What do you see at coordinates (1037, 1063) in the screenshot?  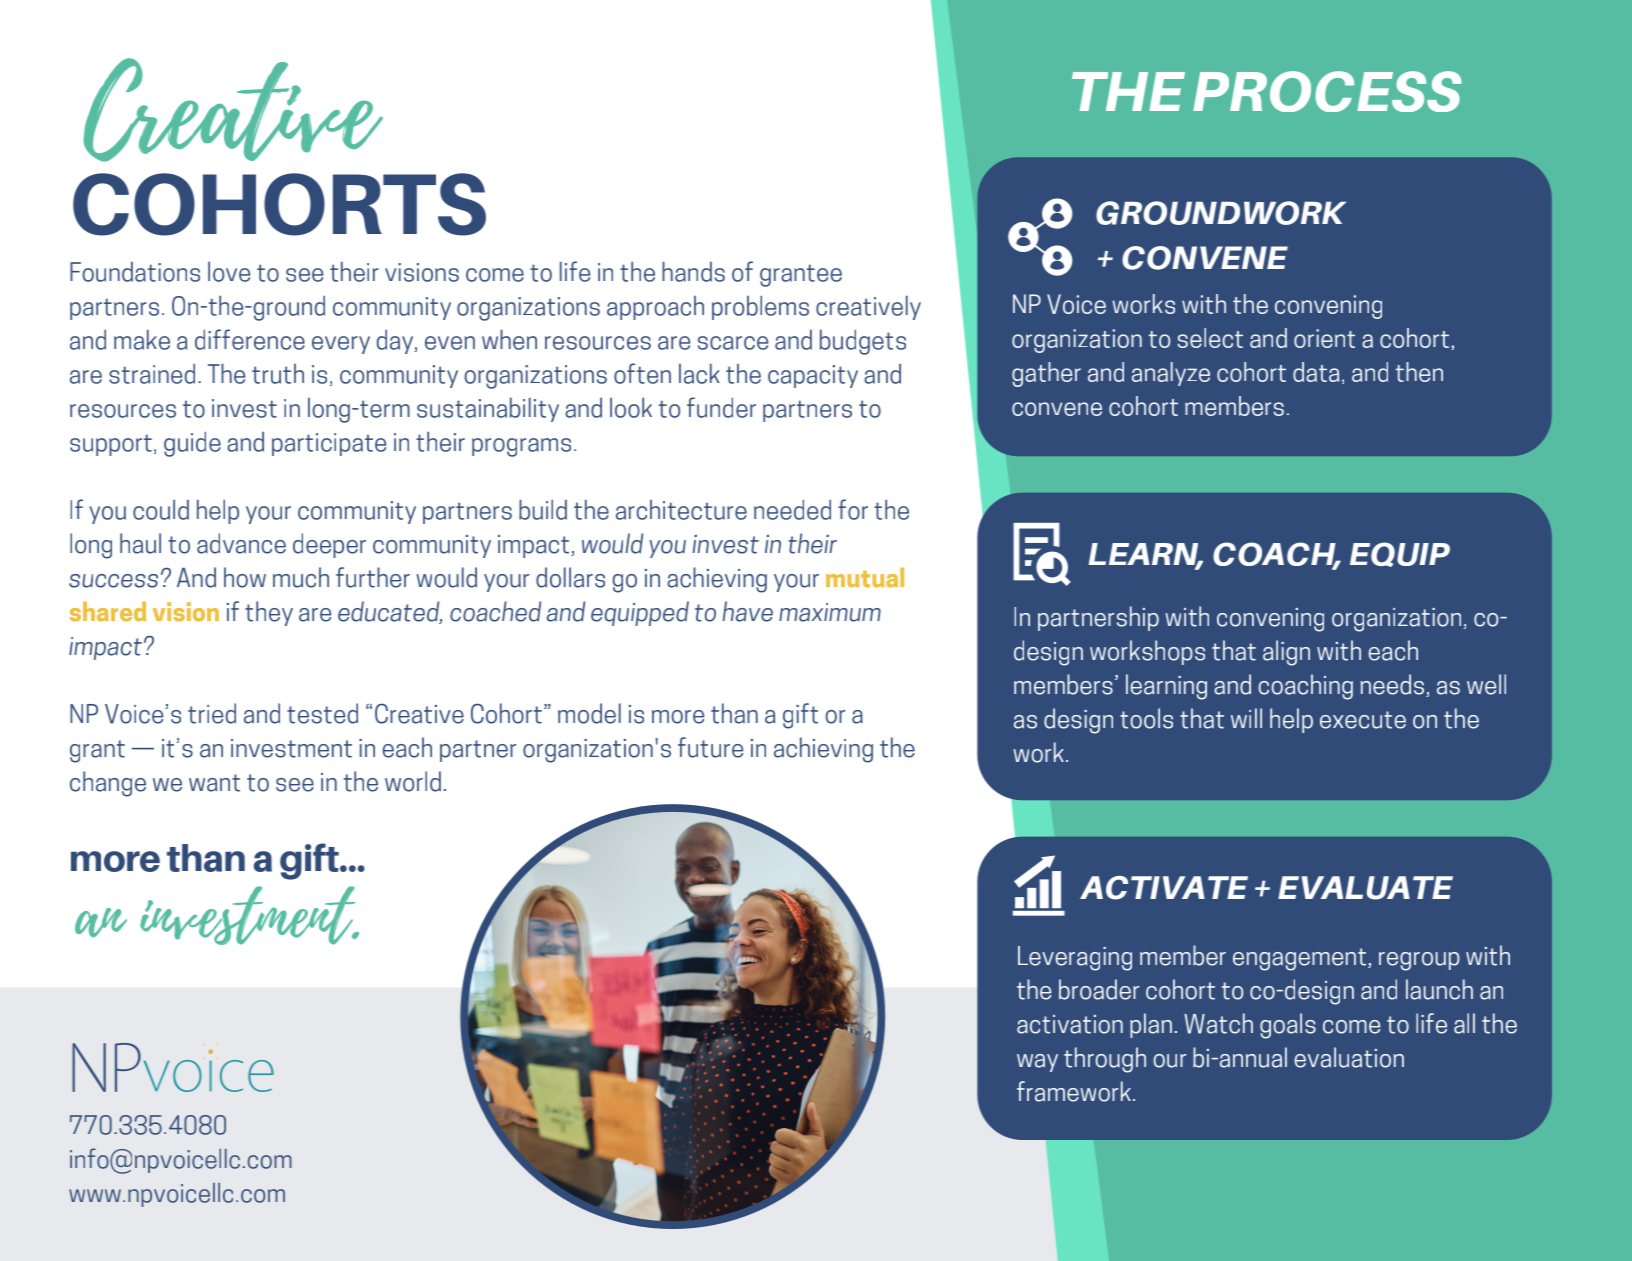 I see `way` at bounding box center [1037, 1063].
